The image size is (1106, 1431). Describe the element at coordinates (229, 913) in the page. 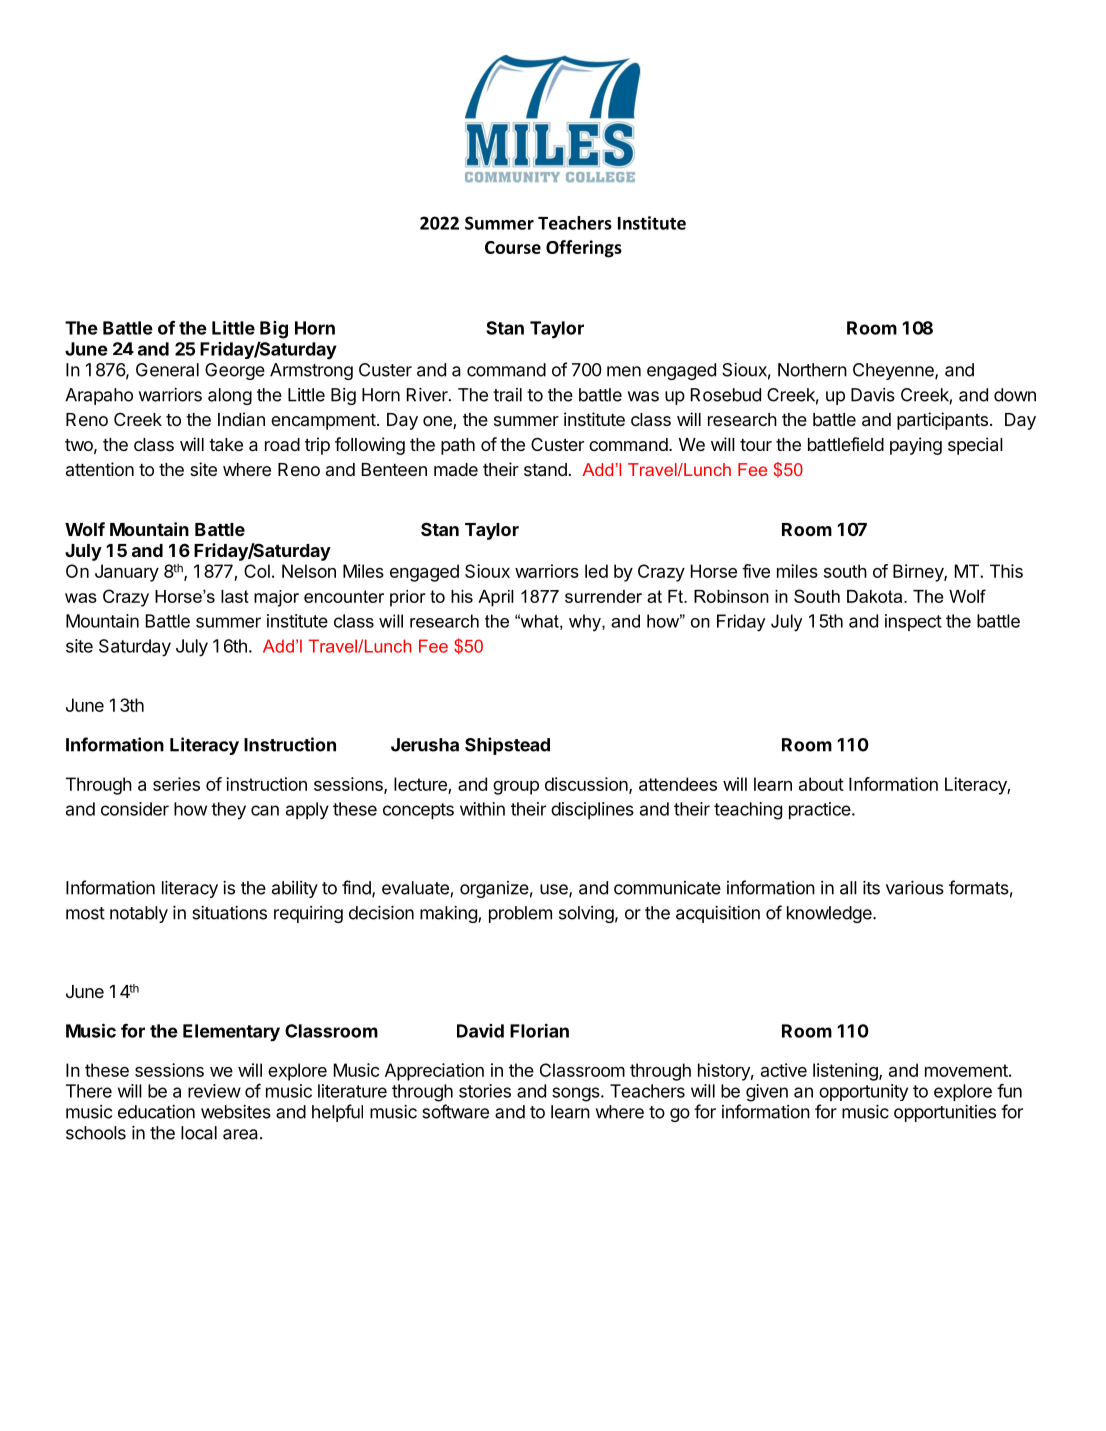

I see `situations` at that location.
